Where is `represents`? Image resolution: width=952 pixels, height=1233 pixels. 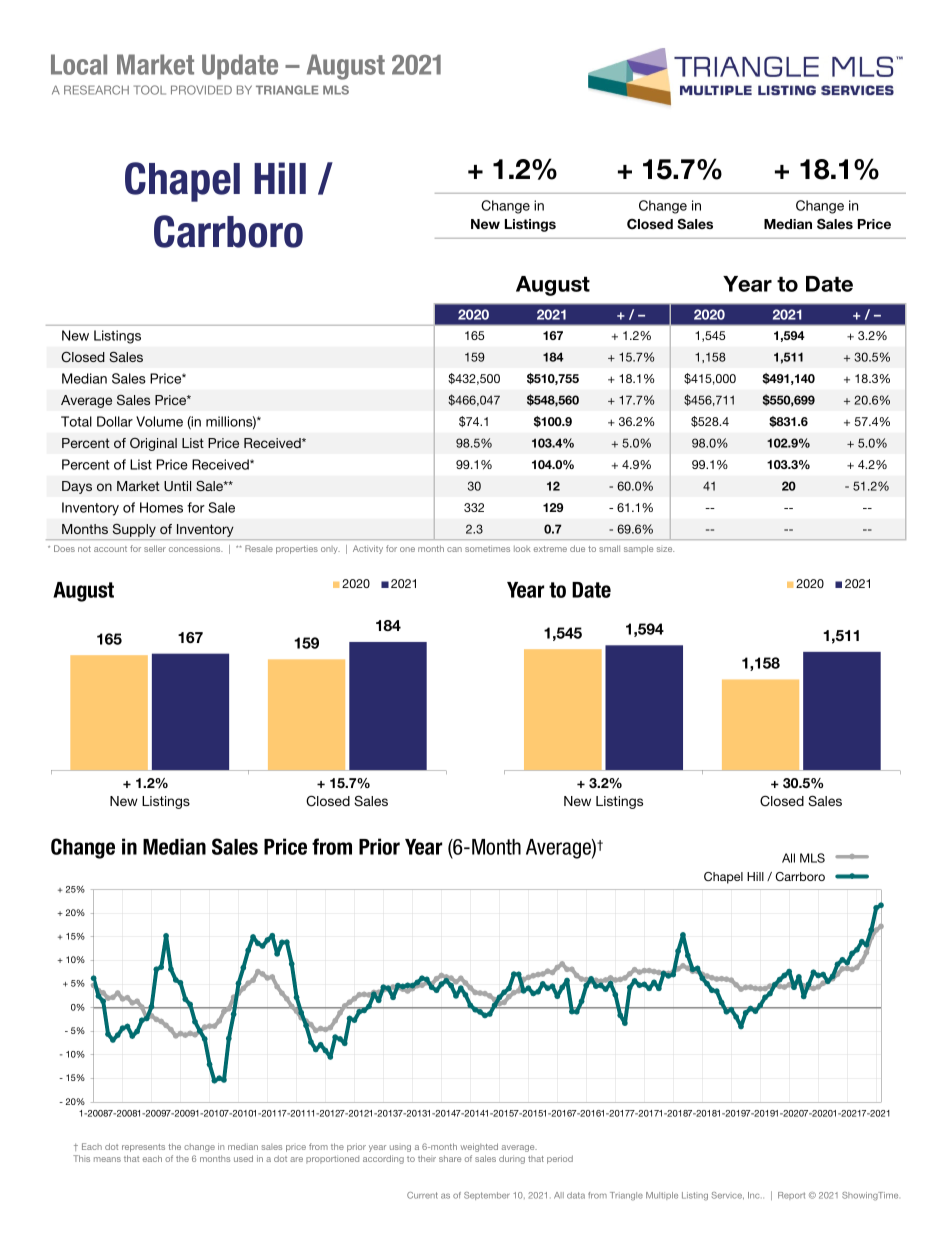
represents is located at coordinates (143, 1148).
